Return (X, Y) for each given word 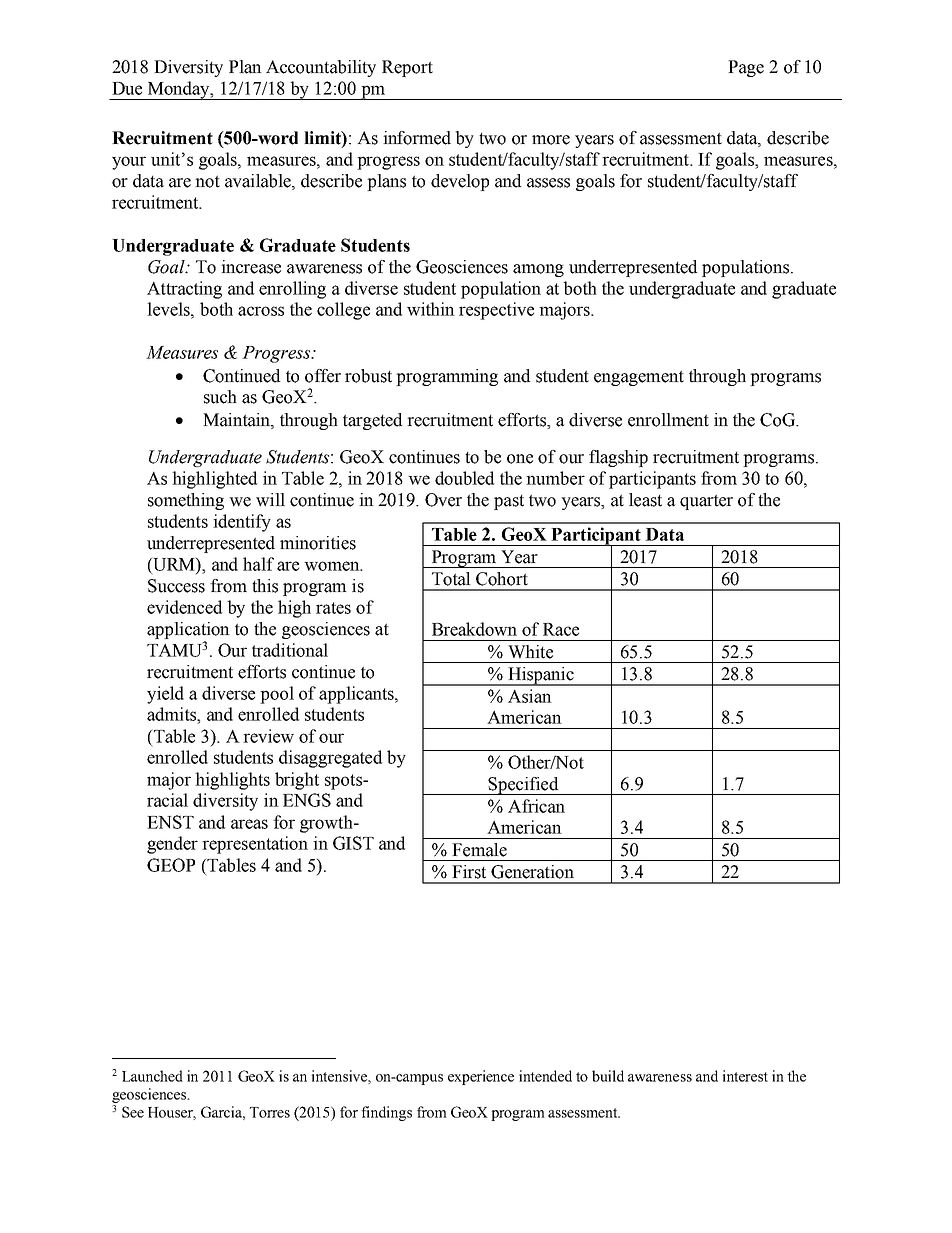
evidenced (184, 607)
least (645, 500)
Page (746, 68)
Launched (152, 1076)
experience (481, 1077)
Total (451, 579)
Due (127, 88)
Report (407, 68)
